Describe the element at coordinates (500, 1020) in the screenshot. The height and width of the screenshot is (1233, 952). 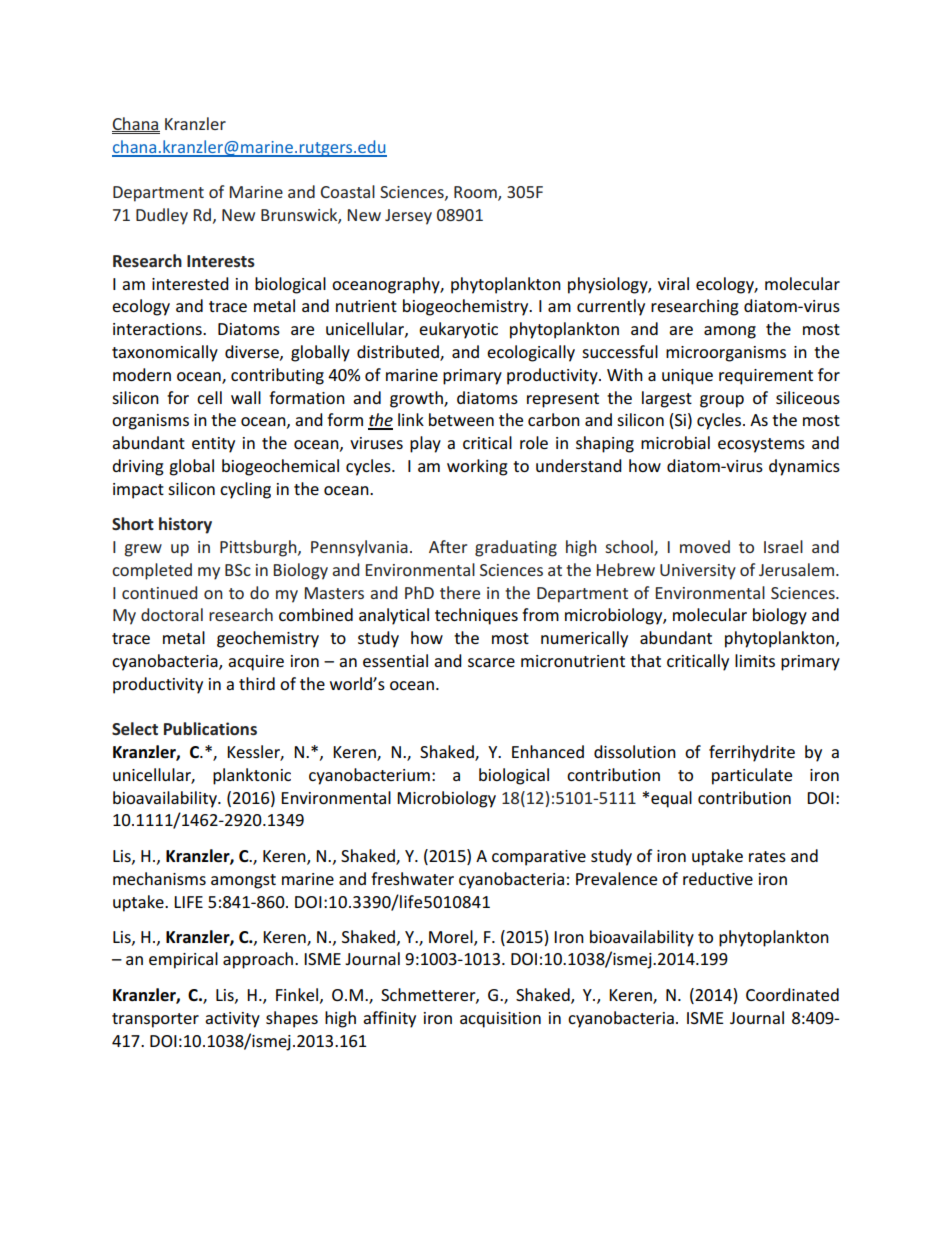
I see `acquisition` at that location.
